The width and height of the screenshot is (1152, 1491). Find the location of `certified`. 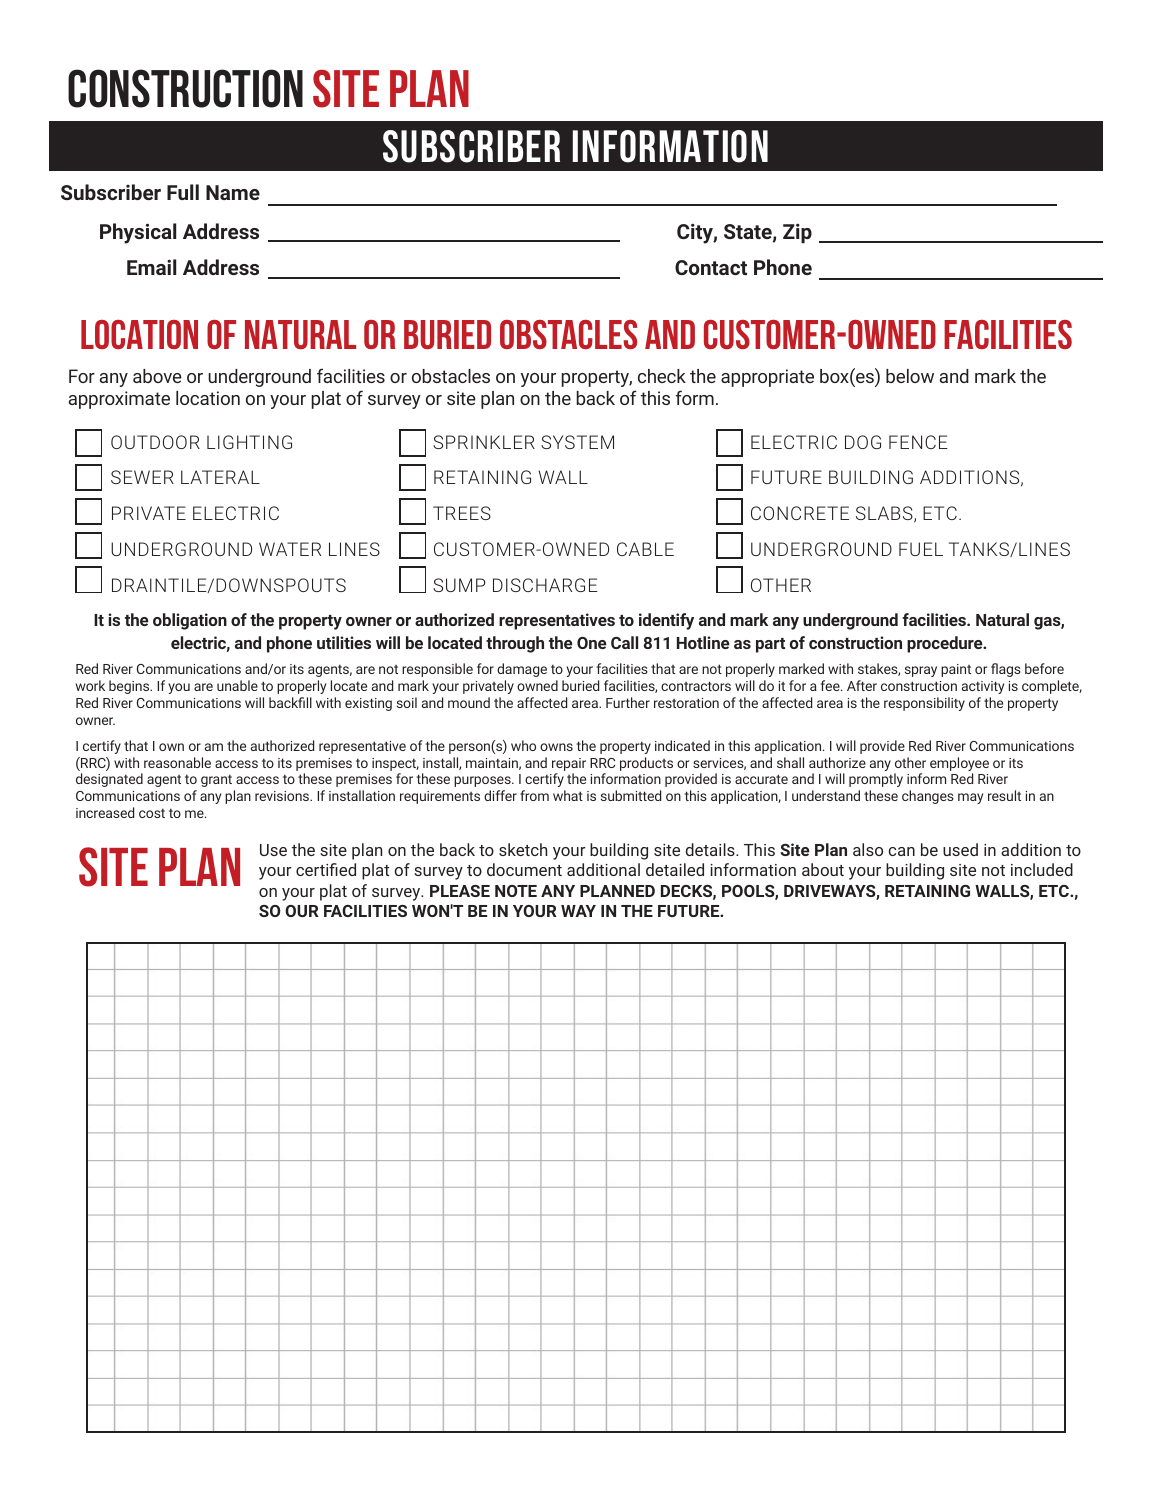

certified is located at coordinates (326, 869).
